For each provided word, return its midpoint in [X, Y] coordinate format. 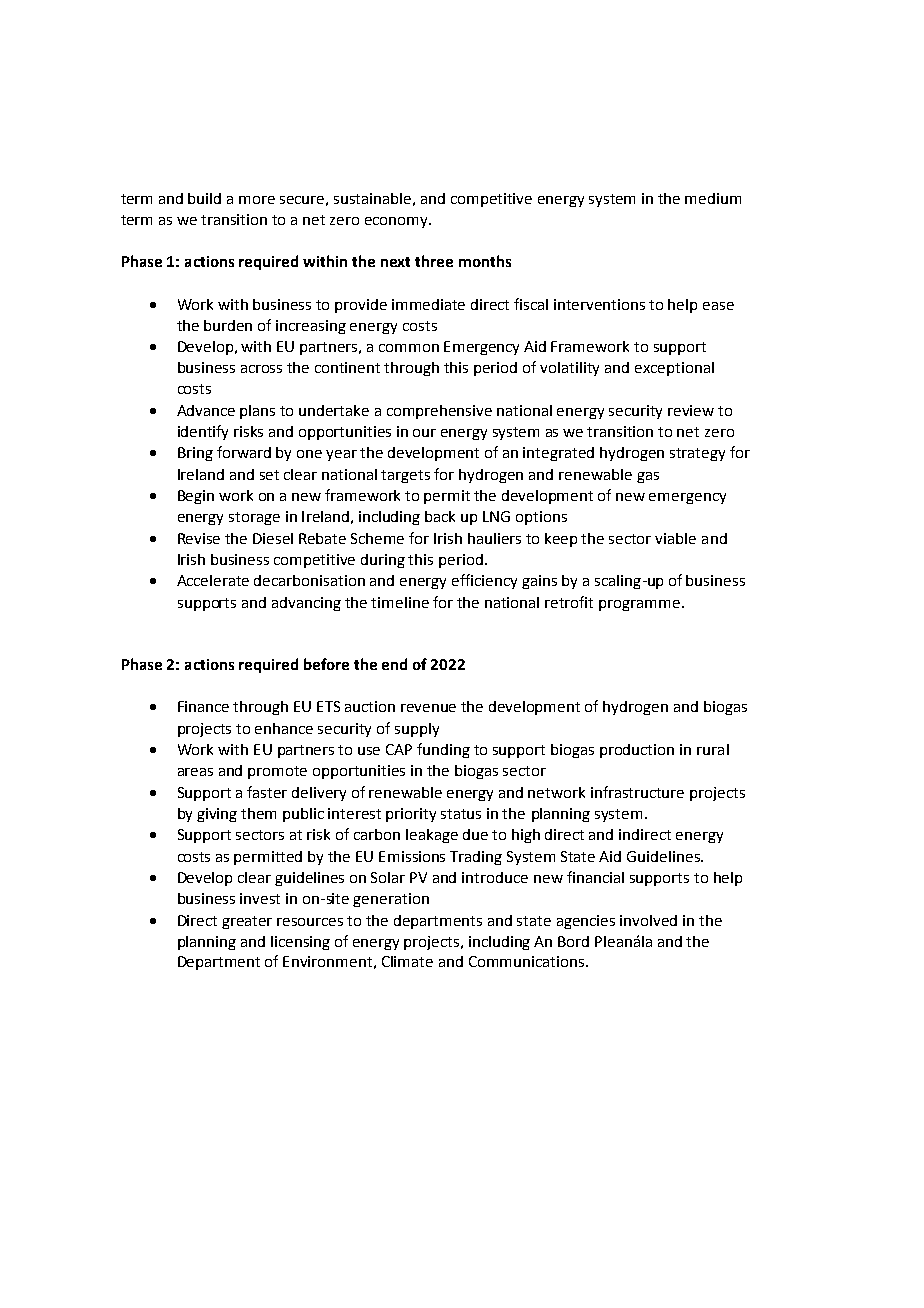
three [434, 261]
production [637, 751]
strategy [697, 454]
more [257, 200]
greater [247, 922]
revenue [428, 708]
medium [713, 198]
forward [244, 452]
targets [405, 476]
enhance [284, 728]
